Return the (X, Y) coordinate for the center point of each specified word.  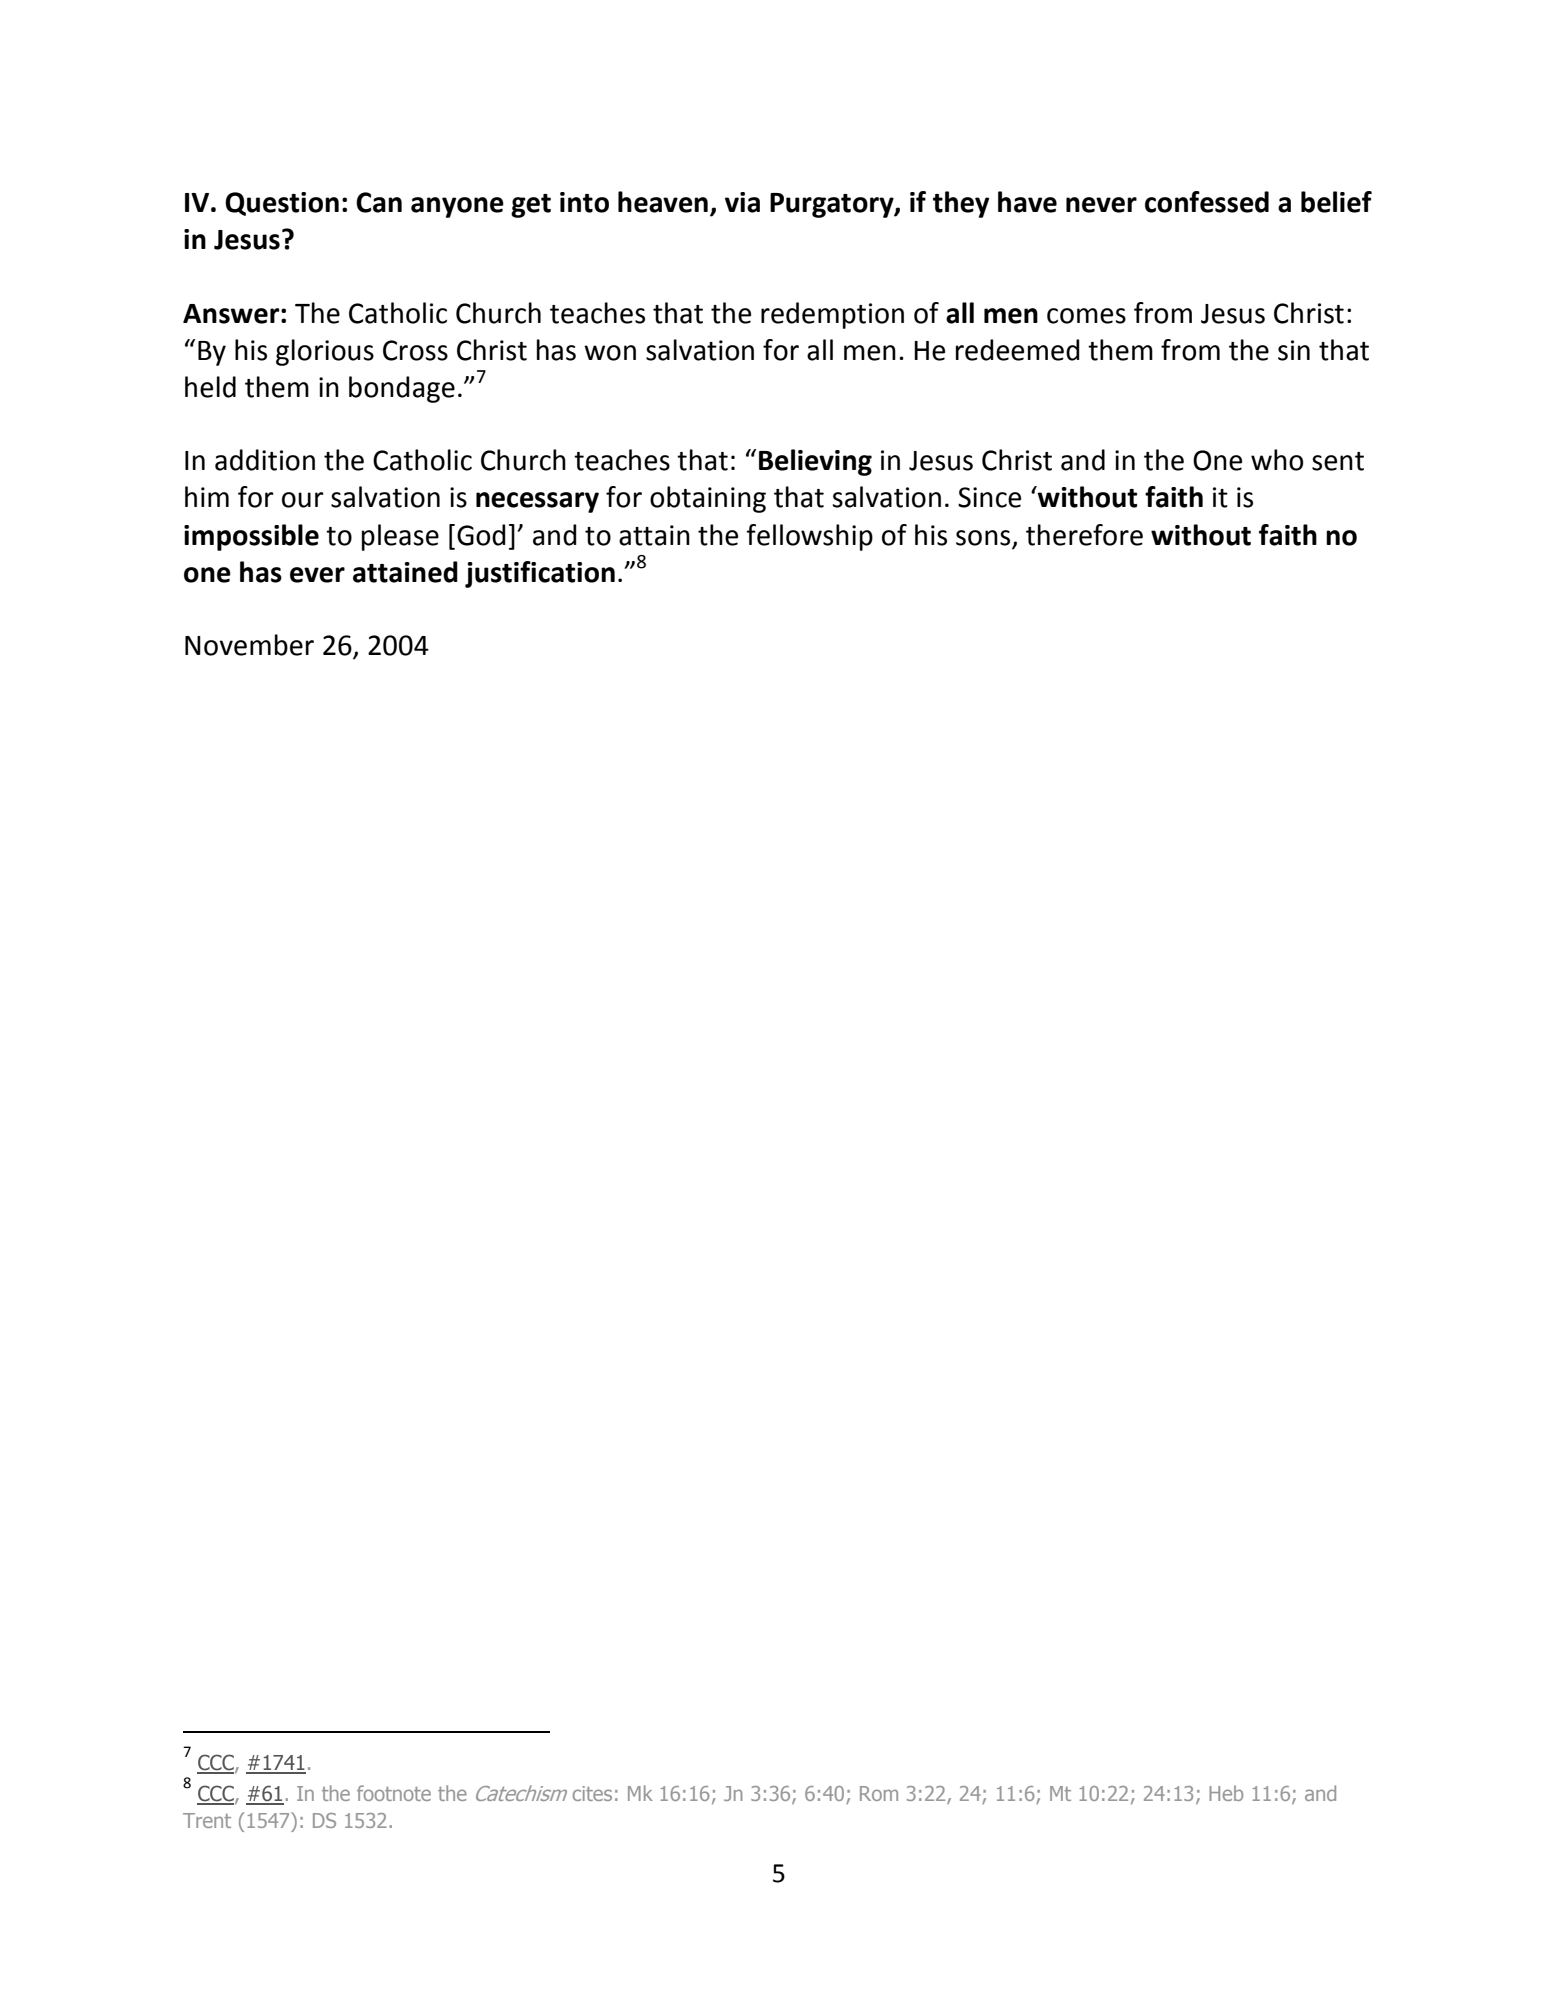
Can (379, 202)
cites (592, 1793)
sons (983, 538)
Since (989, 497)
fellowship (809, 537)
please (400, 537)
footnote (394, 1793)
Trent (207, 1820)
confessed (1207, 202)
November (249, 645)
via (742, 202)
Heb (1226, 1793)
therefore (1084, 535)
